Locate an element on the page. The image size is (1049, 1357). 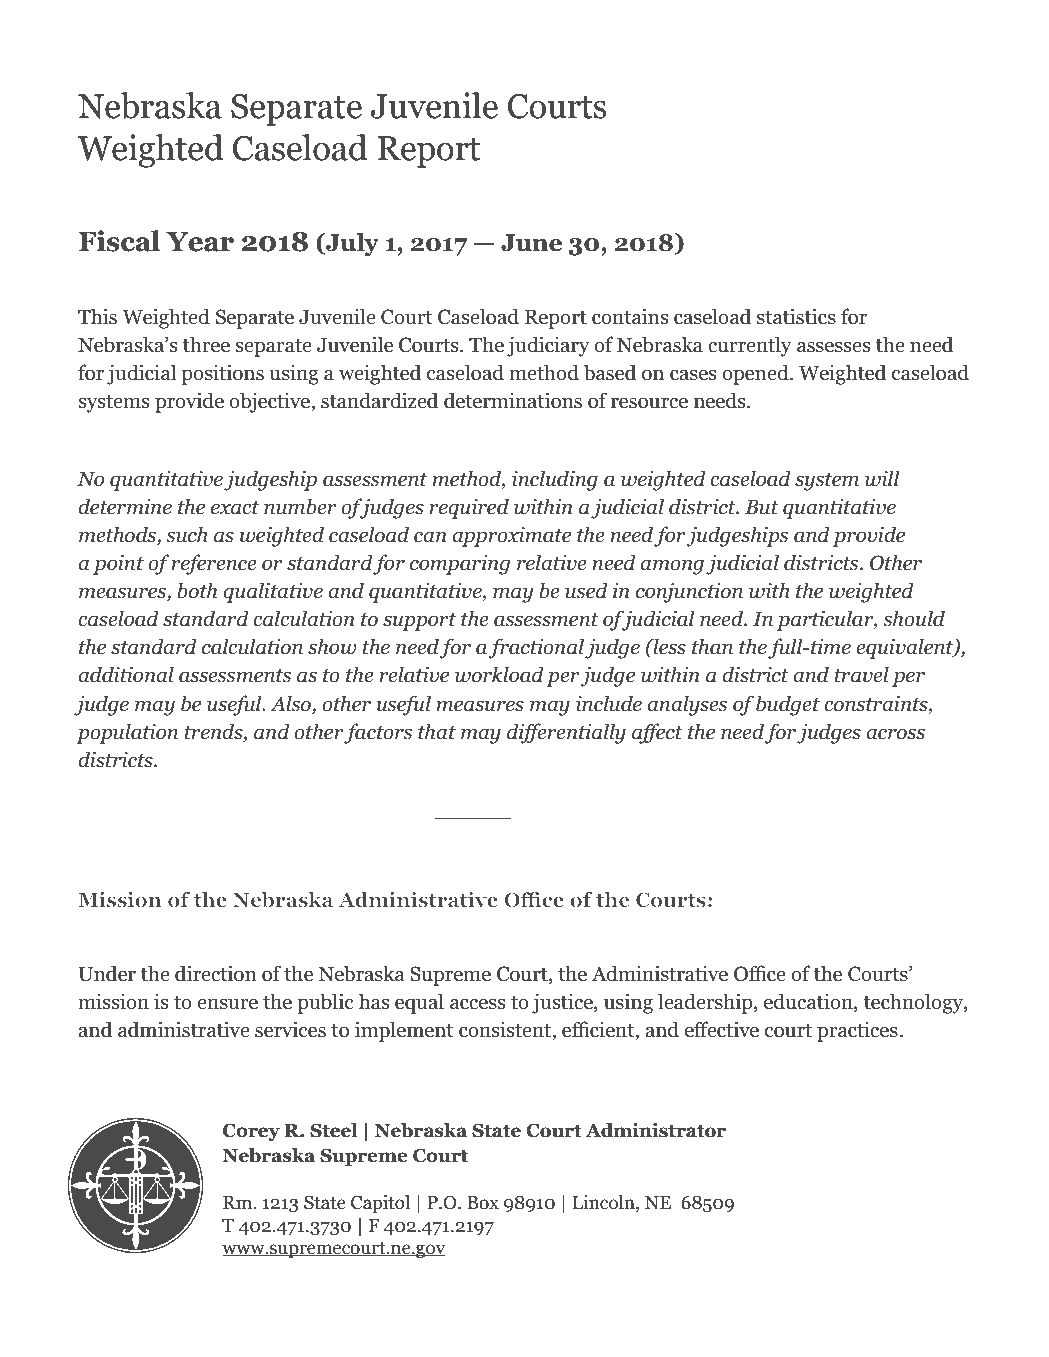
statistics is located at coordinates (796, 316).
